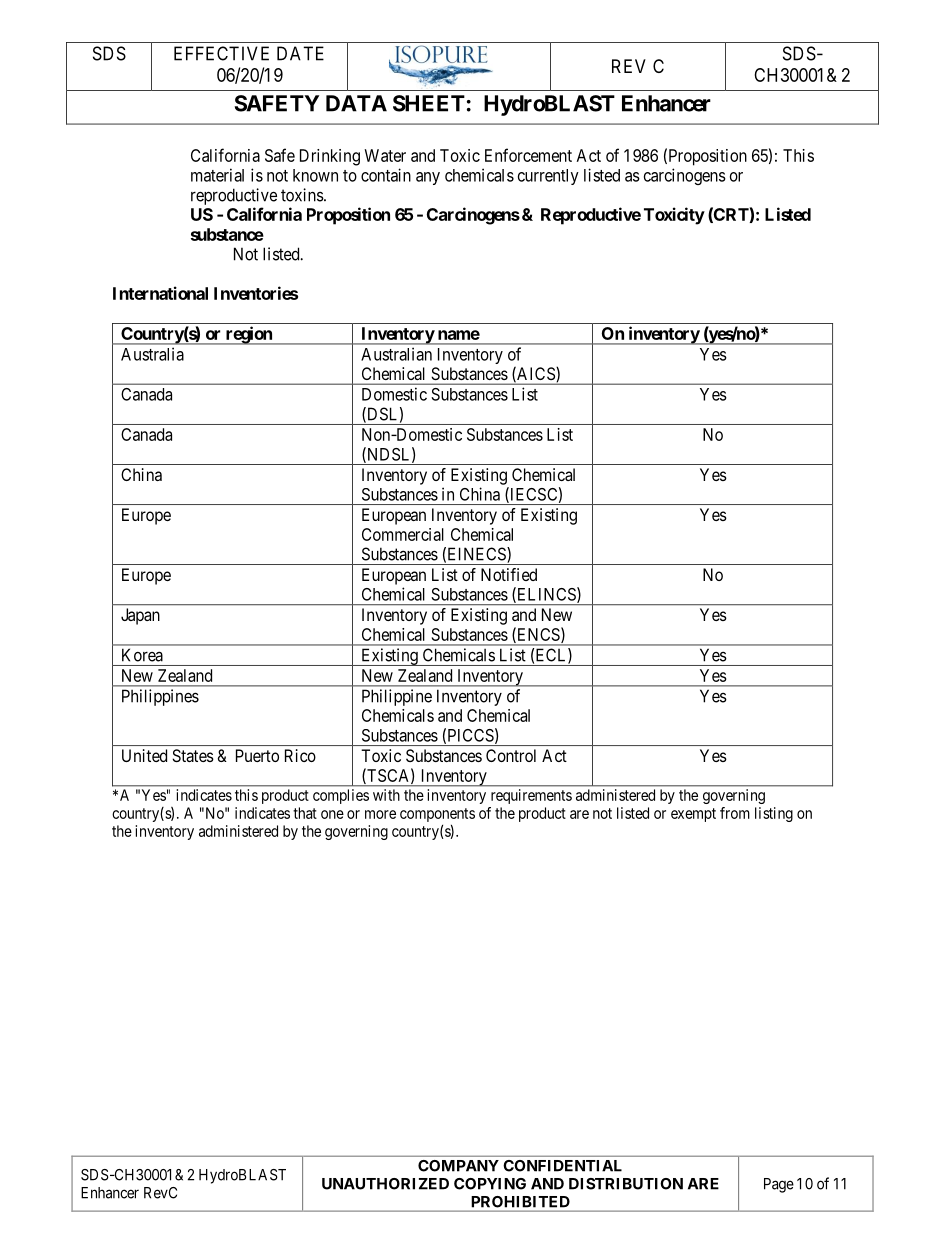 Image resolution: width=952 pixels, height=1233 pixels. I want to click on EFFECTIVE, so click(221, 53).
